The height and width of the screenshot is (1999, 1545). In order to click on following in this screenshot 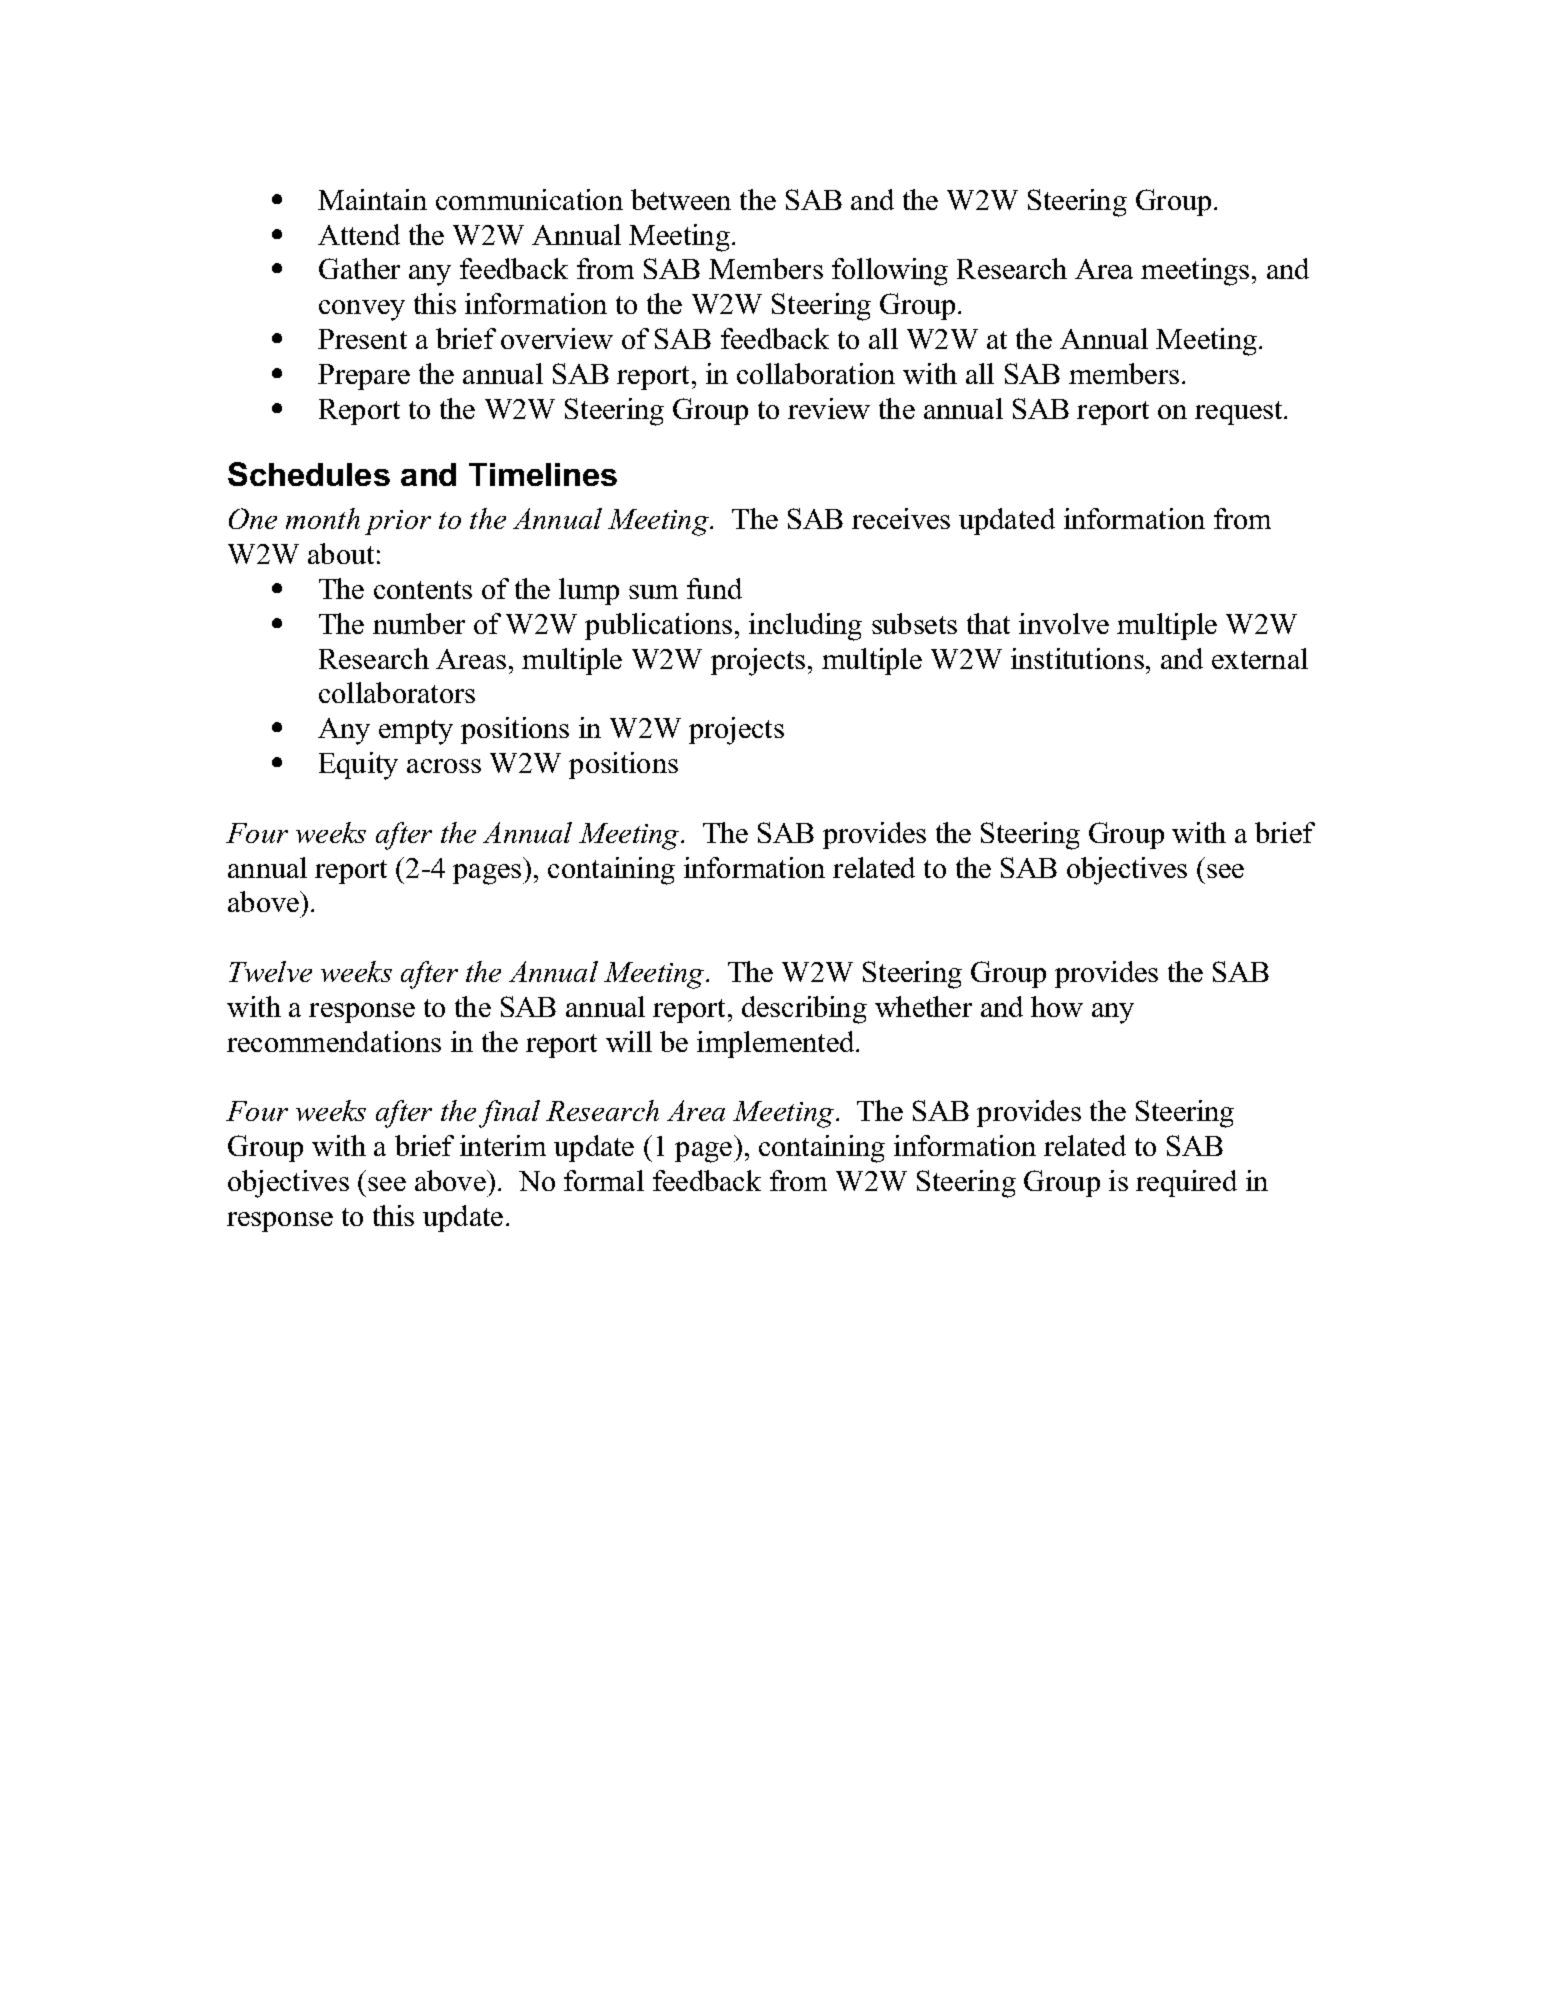, I will do `click(890, 272)`.
